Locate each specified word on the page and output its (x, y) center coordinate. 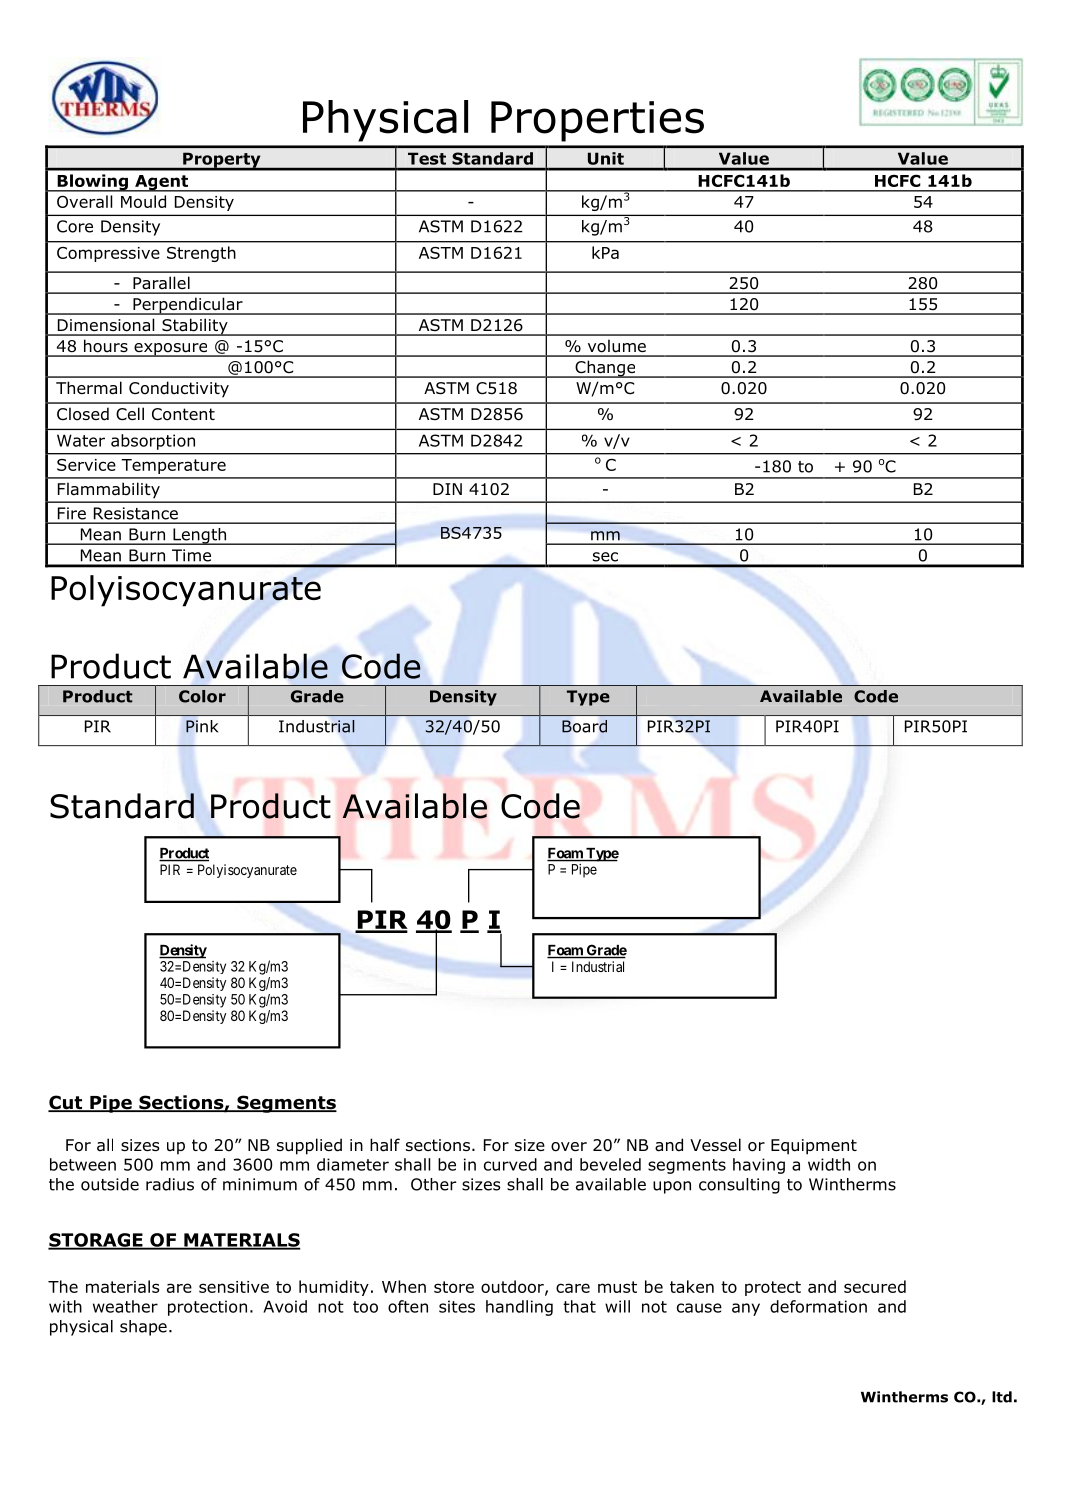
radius (170, 1184)
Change (605, 369)
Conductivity (179, 389)
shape (143, 1328)
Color (202, 696)
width (829, 1164)
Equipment (814, 1147)
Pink (202, 726)
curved (510, 1164)
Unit (606, 158)
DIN (447, 489)
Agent (162, 183)
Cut (66, 1103)
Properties (597, 121)
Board (584, 726)
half (385, 1145)
